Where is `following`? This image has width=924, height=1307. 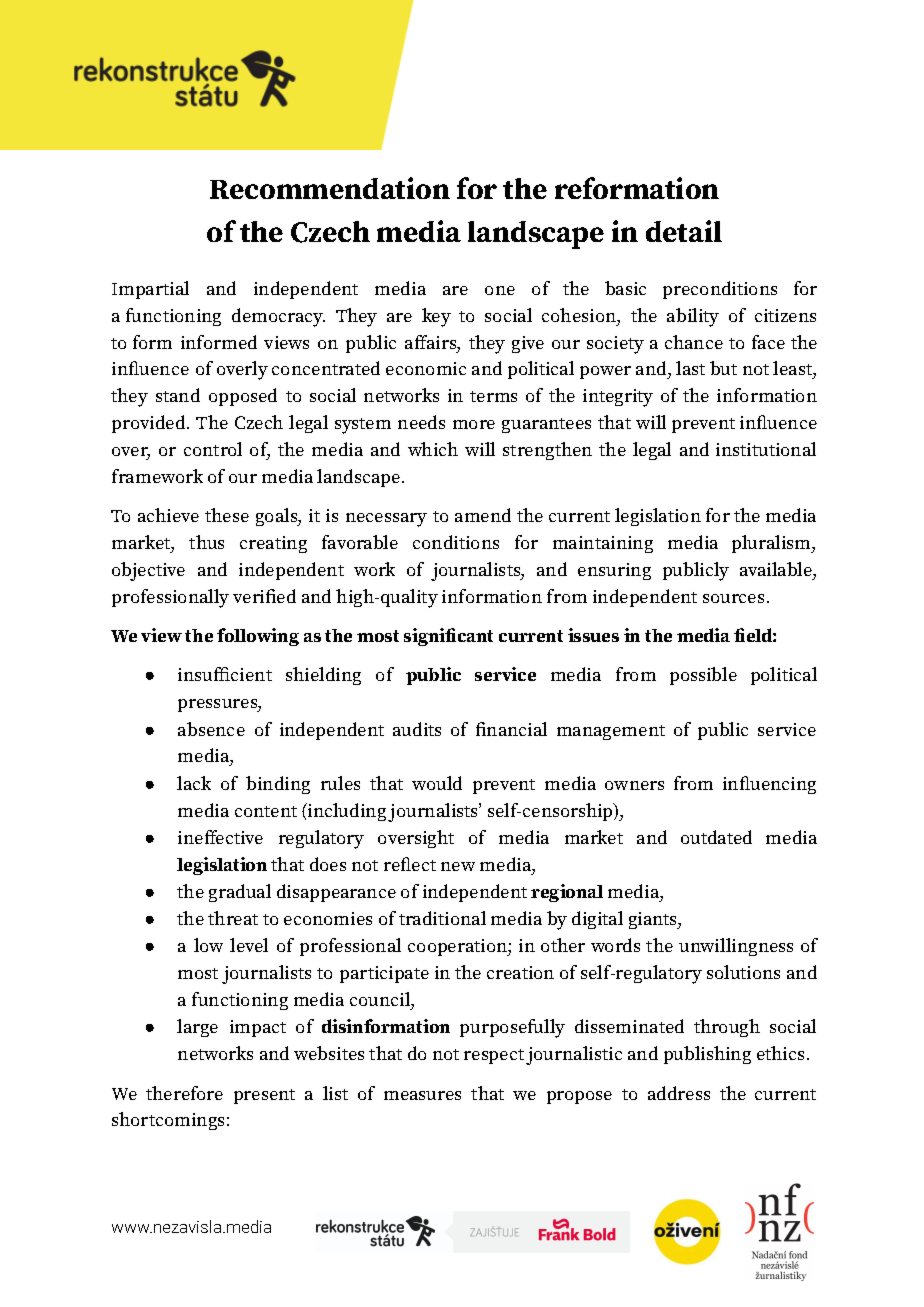 following is located at coordinates (258, 637).
